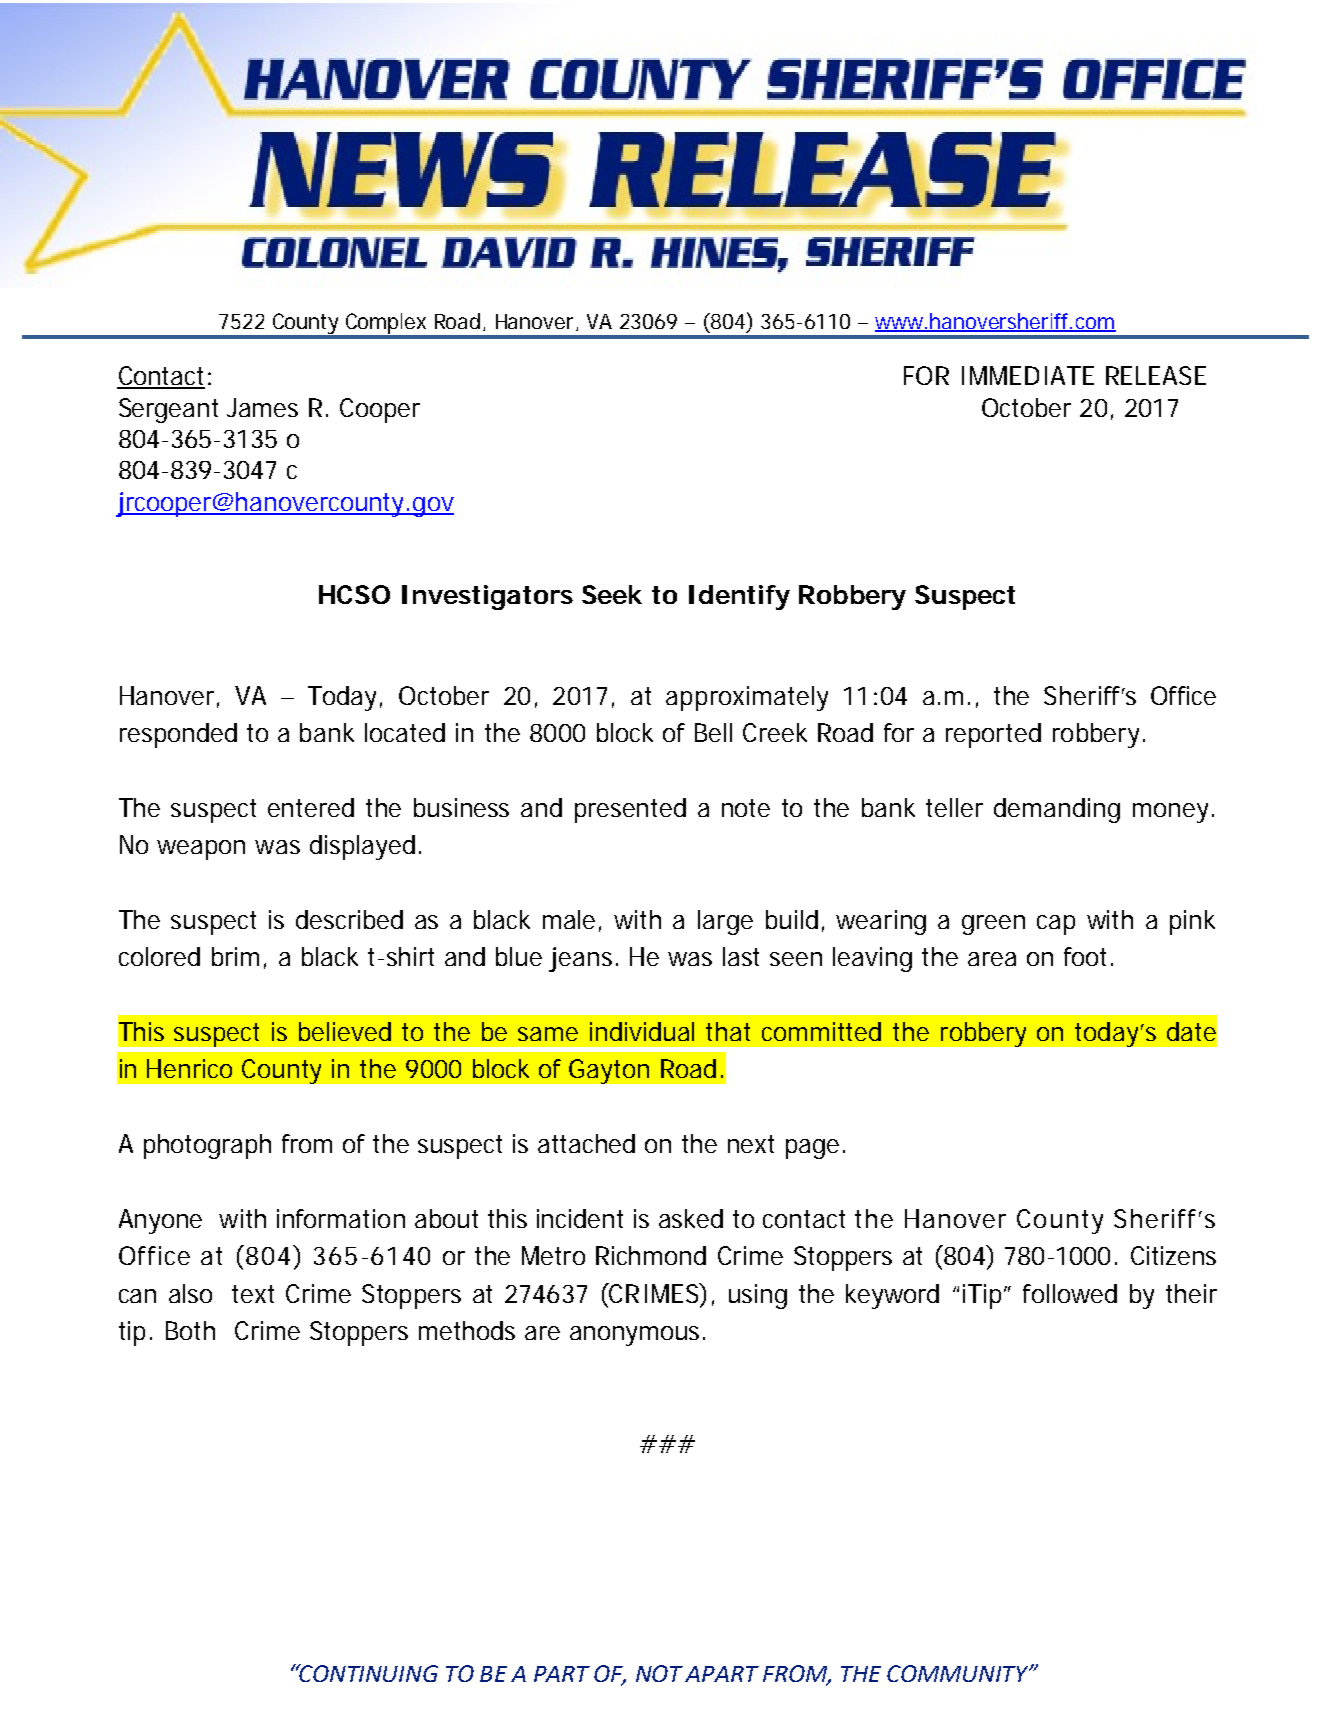 The height and width of the screenshot is (1726, 1334). I want to click on CONTINUING, so click(368, 1673).
